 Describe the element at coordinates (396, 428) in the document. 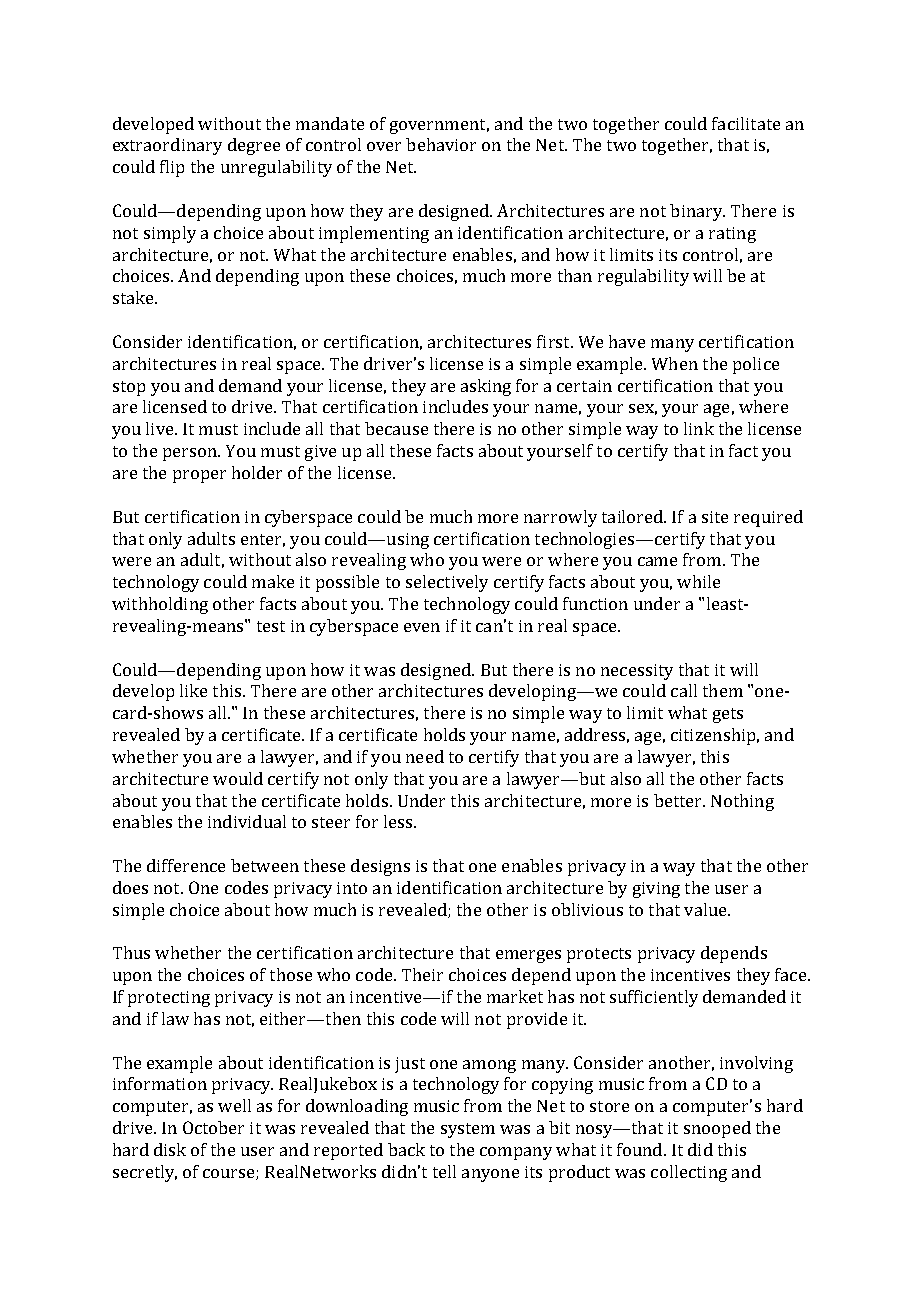

I see `because` at that location.
